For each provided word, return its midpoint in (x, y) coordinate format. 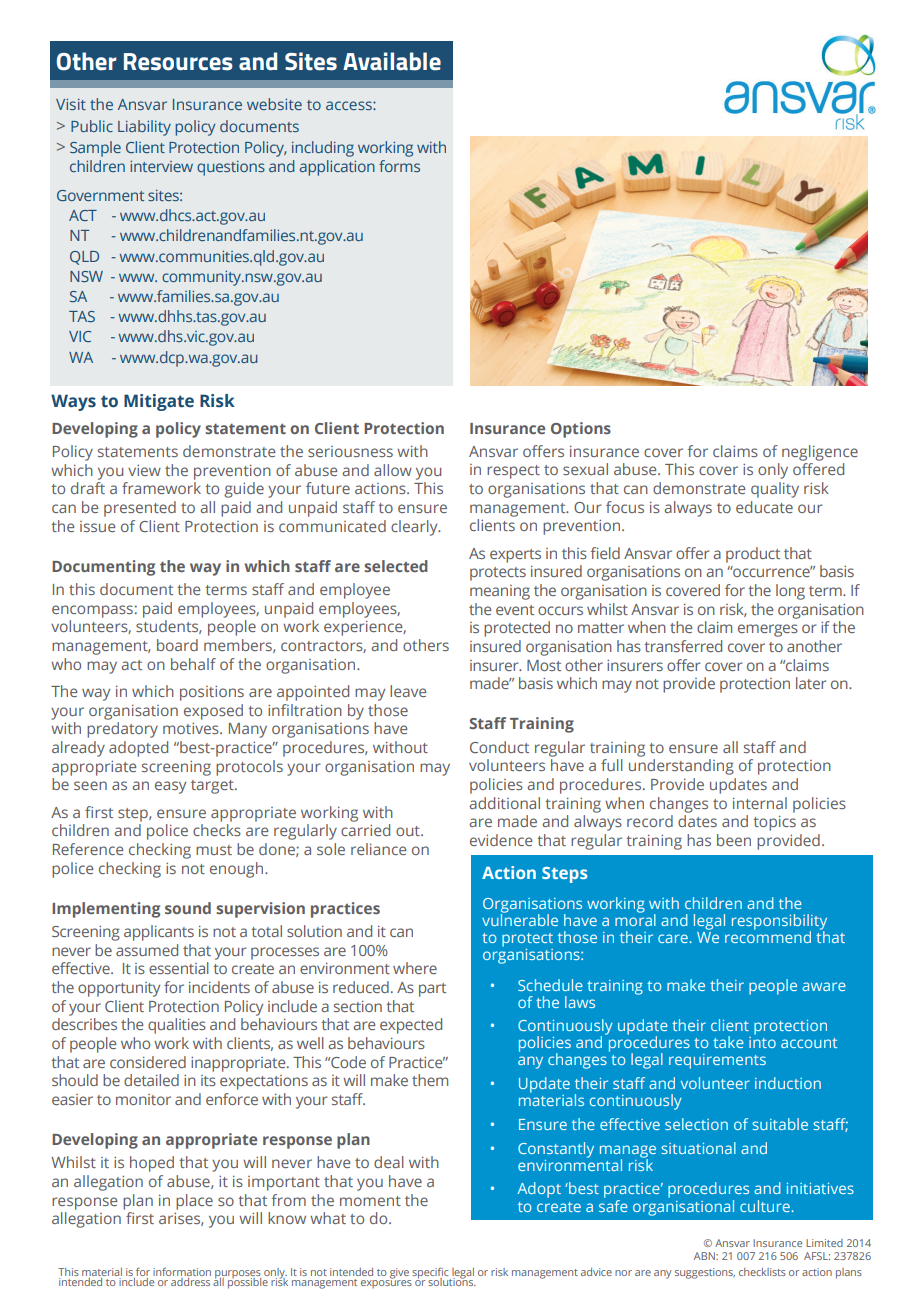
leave (408, 691)
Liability (144, 128)
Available (392, 61)
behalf (193, 664)
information (182, 1272)
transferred (683, 646)
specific (430, 1274)
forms (399, 166)
